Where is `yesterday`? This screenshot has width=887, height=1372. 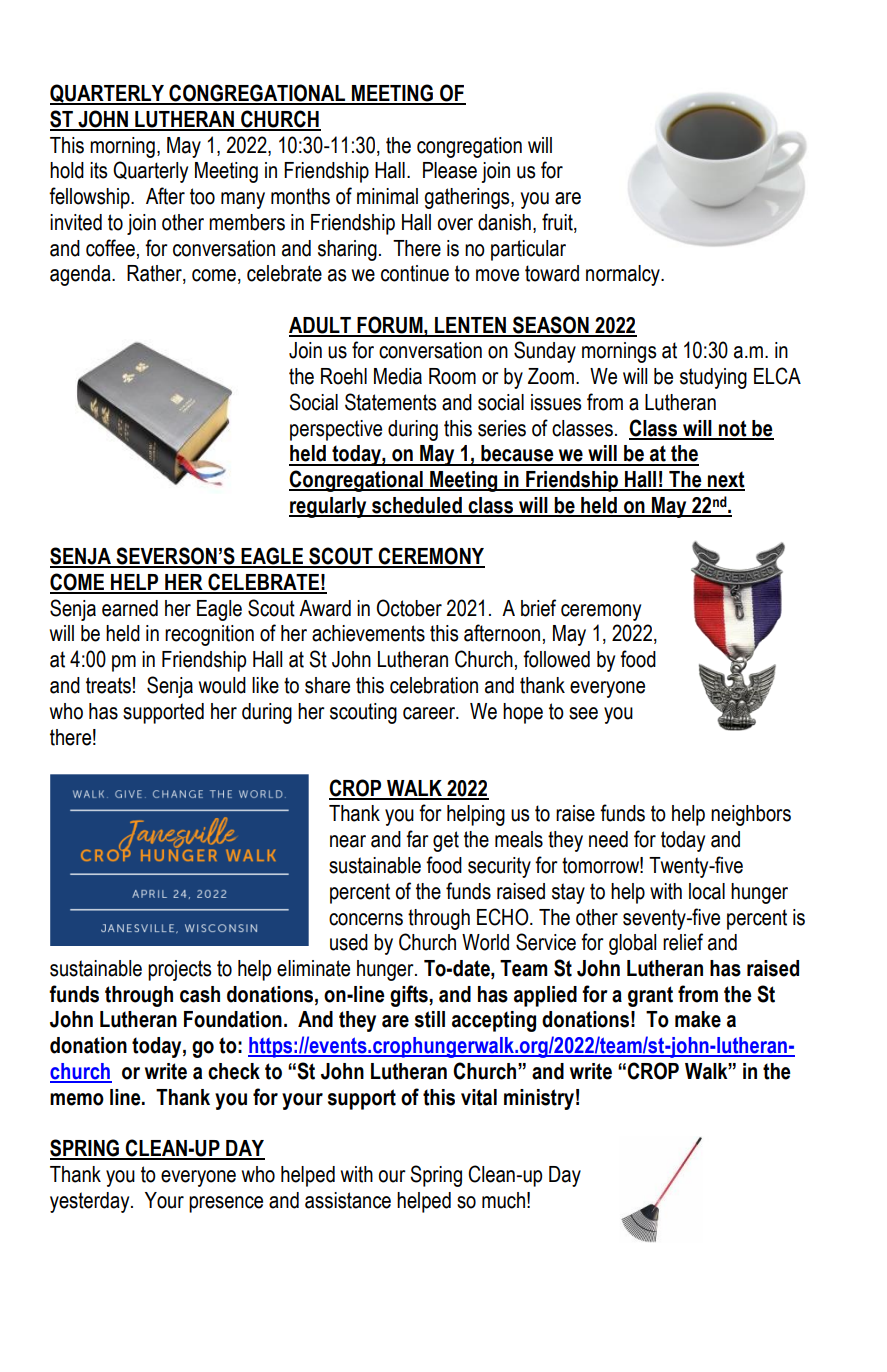 yesterday is located at coordinates (91, 1202).
